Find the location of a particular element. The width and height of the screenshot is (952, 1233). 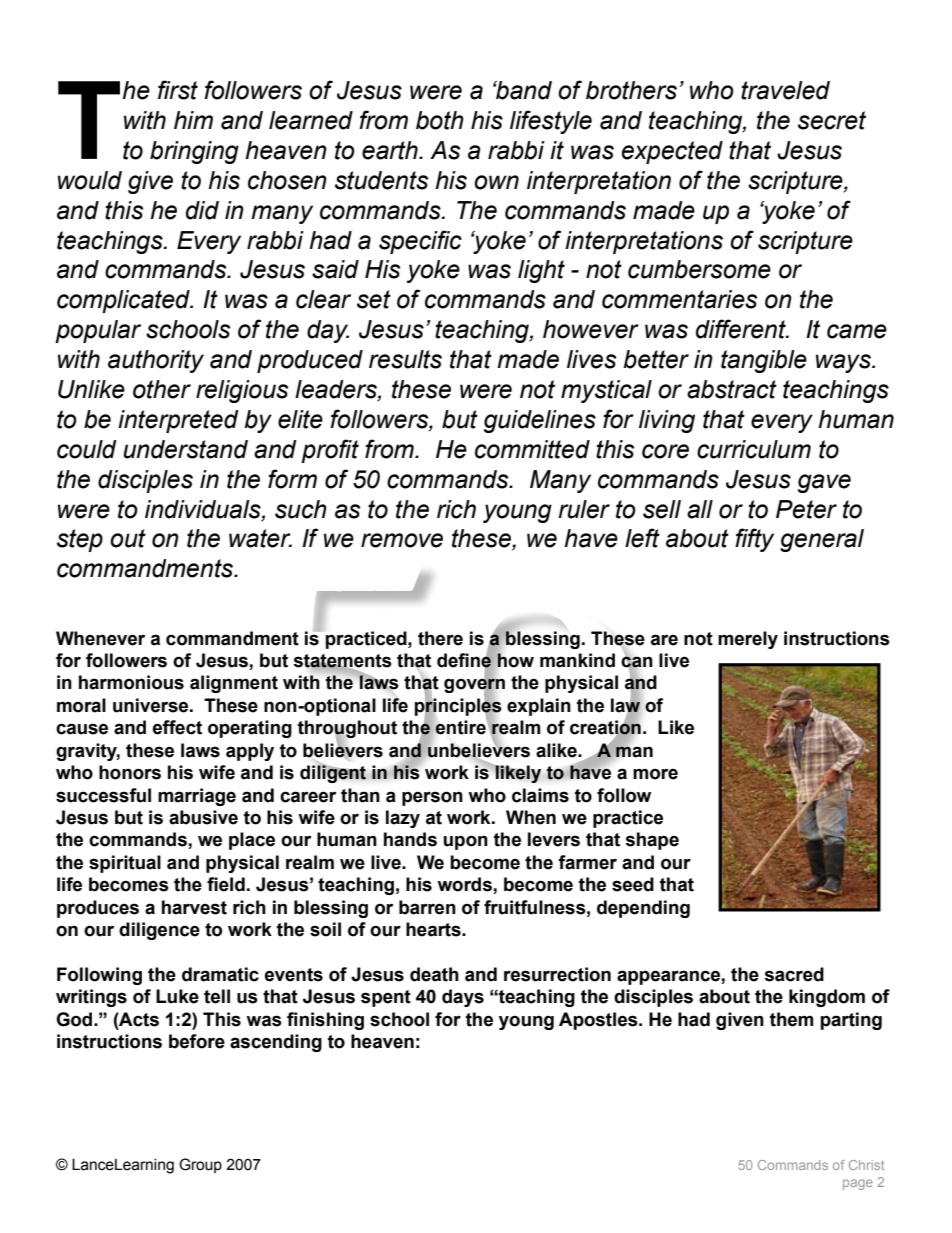

there is located at coordinates (440, 638).
